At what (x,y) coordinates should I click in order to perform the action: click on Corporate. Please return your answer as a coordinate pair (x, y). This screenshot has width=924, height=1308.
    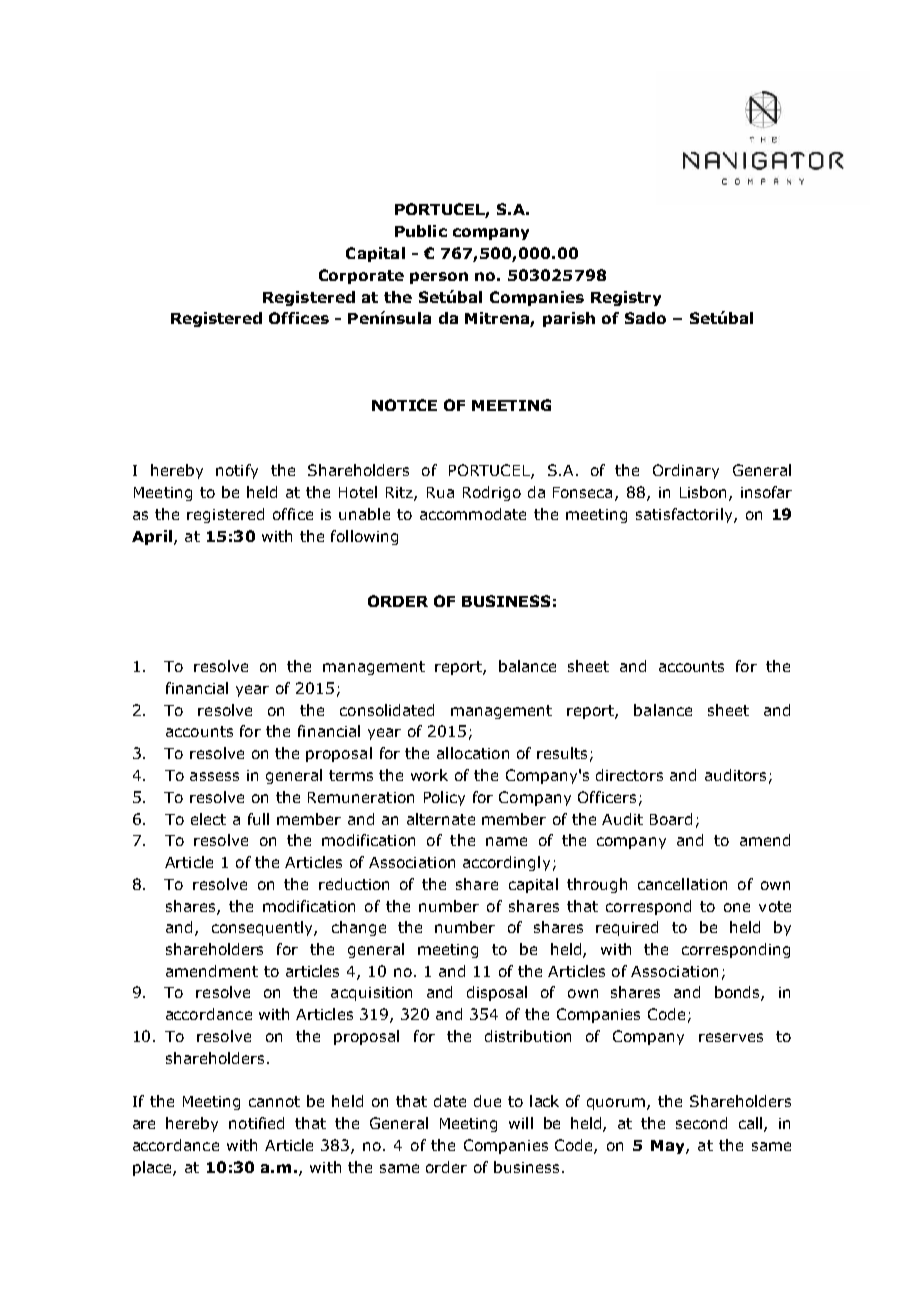
    Looking at the image, I should click on (361, 276).
